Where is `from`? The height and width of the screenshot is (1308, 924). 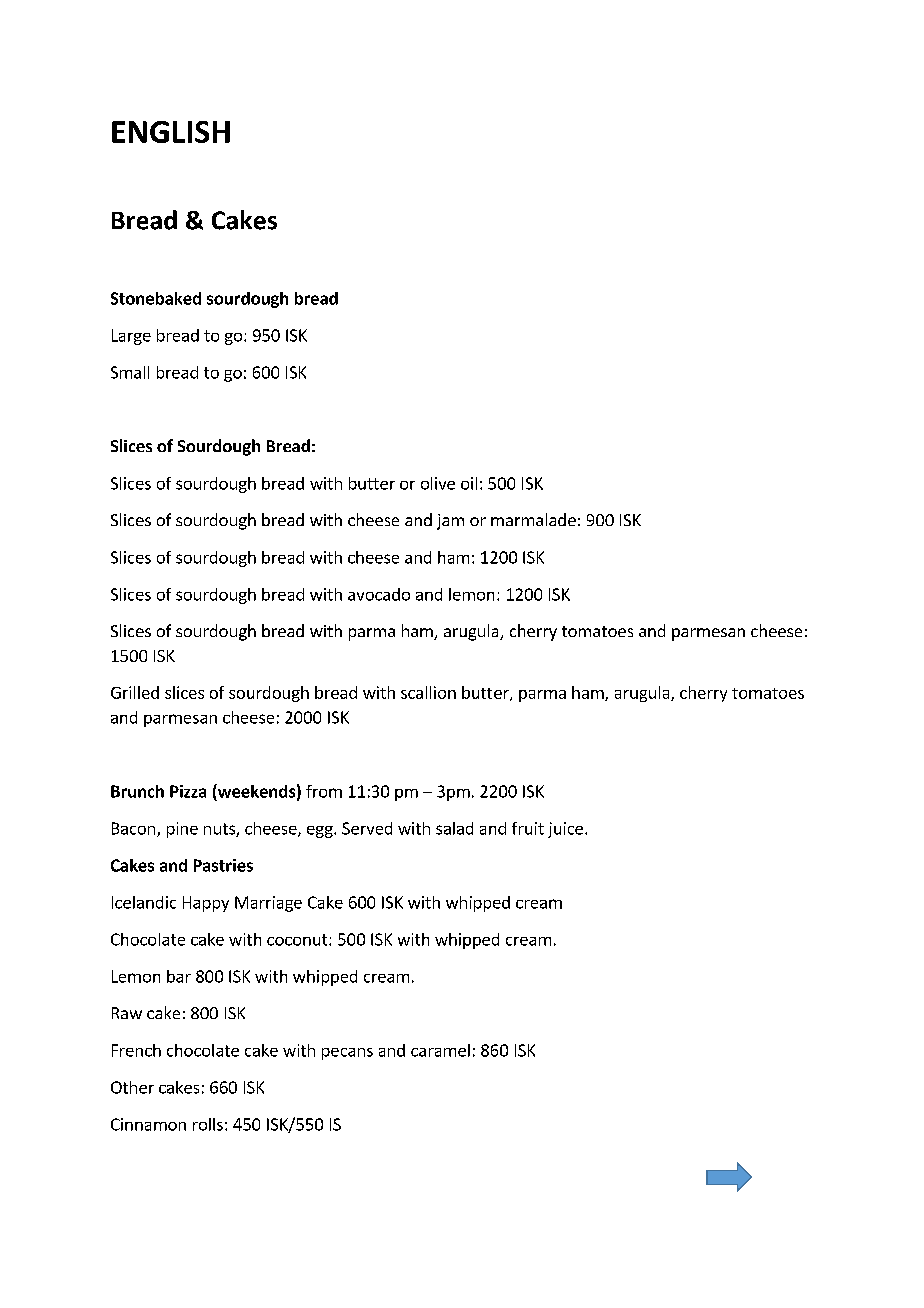 from is located at coordinates (324, 791).
